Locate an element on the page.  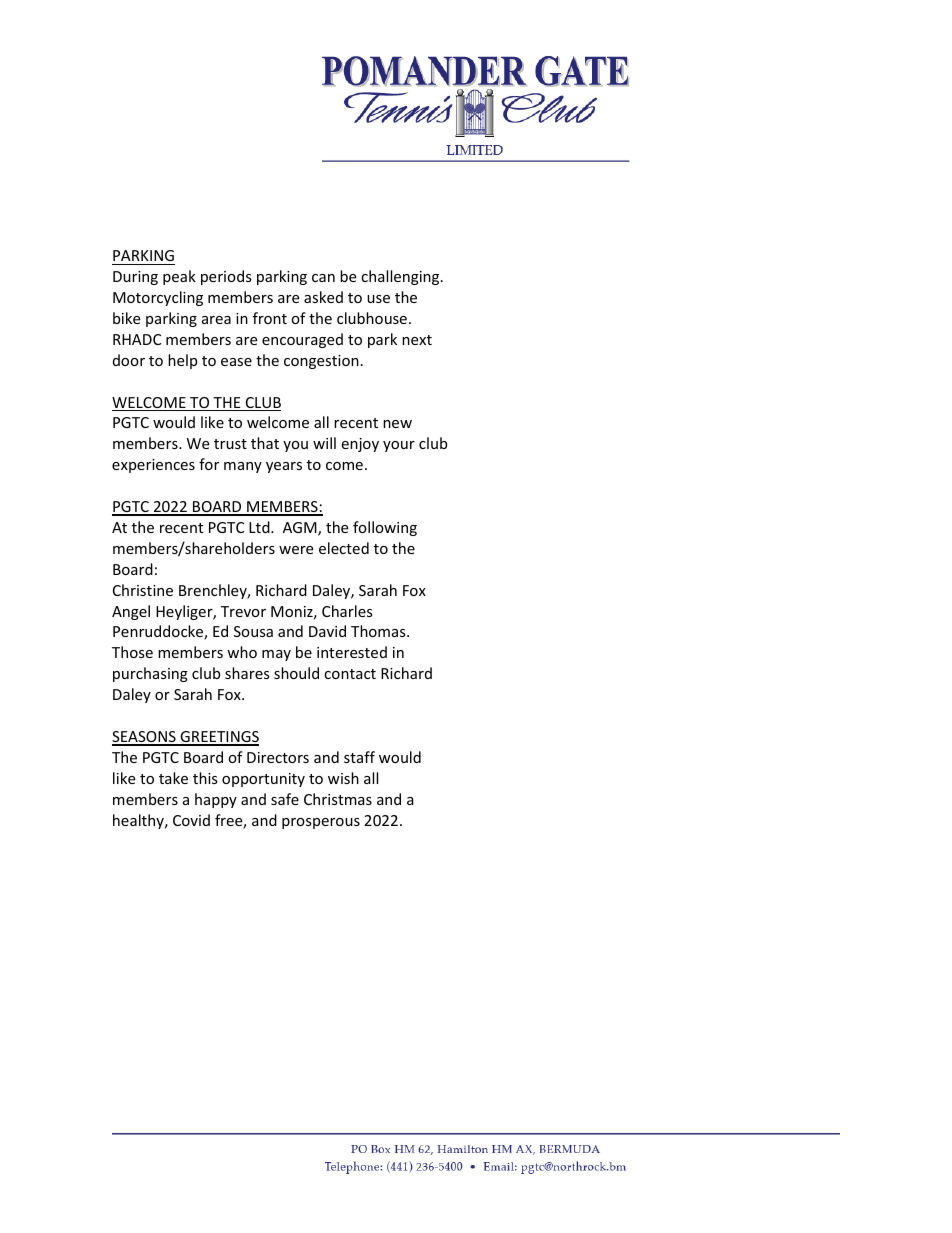
front is located at coordinates (270, 318).
